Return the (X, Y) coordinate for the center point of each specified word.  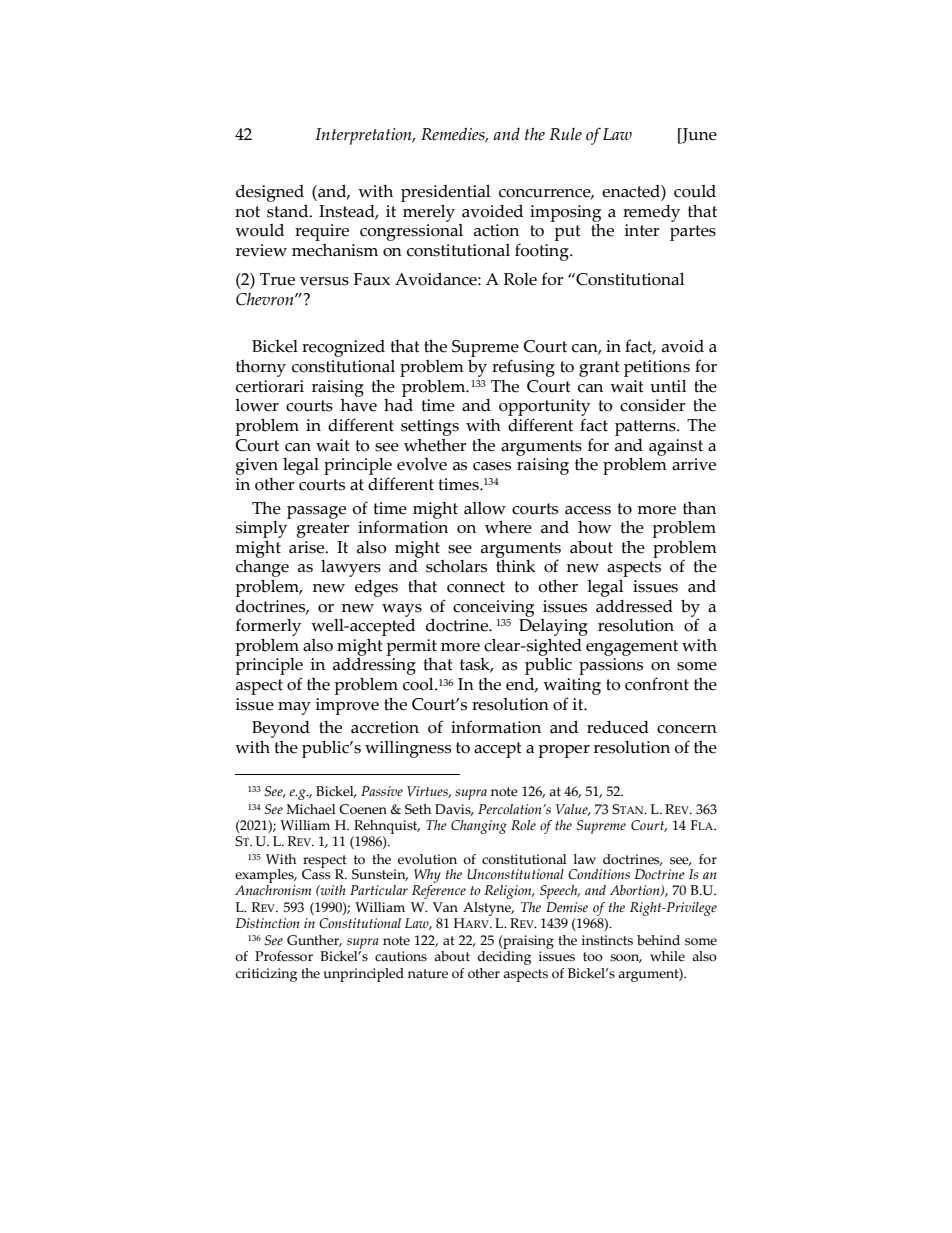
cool (419, 684)
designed (270, 193)
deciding (504, 958)
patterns (646, 428)
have (359, 405)
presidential (445, 193)
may (294, 708)
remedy (651, 213)
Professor (284, 956)
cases (492, 466)
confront (657, 684)
